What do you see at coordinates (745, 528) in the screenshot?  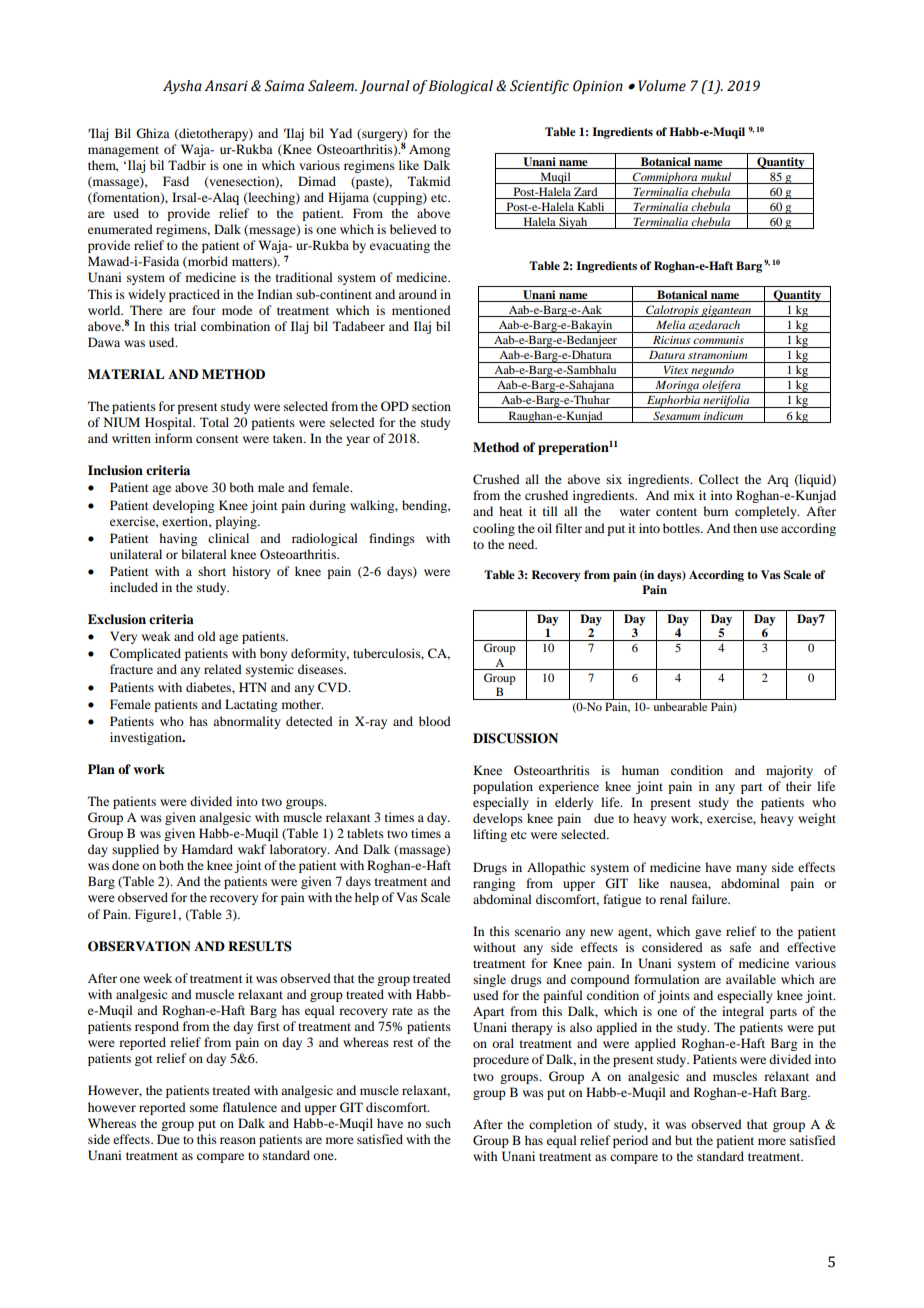 I see `then` at bounding box center [745, 528].
